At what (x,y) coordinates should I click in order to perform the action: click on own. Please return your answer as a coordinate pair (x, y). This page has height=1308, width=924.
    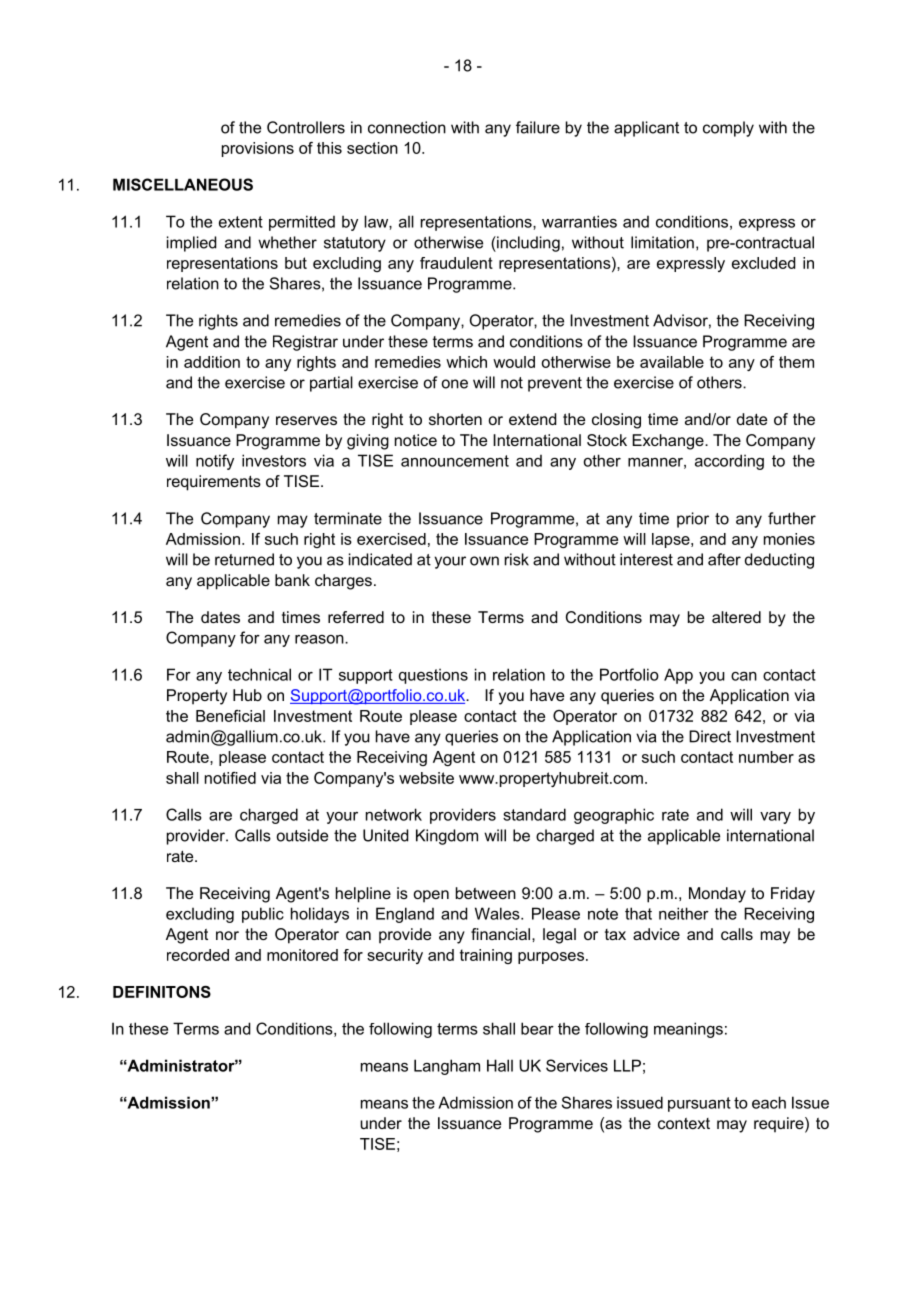
    Looking at the image, I should click on (484, 561).
